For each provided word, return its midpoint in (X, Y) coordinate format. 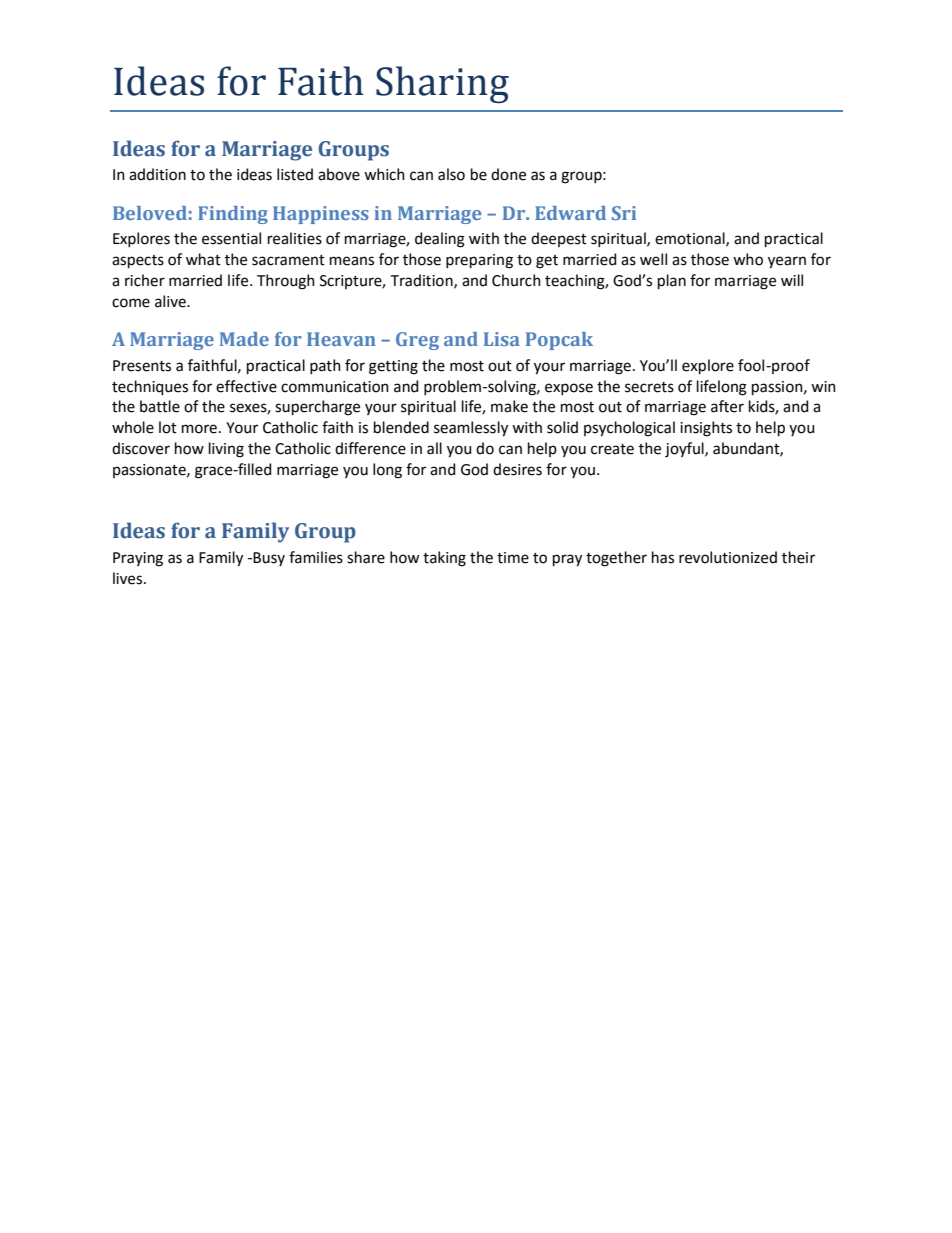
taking (444, 559)
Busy (268, 559)
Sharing (442, 84)
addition (157, 174)
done (508, 174)
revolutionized (728, 557)
